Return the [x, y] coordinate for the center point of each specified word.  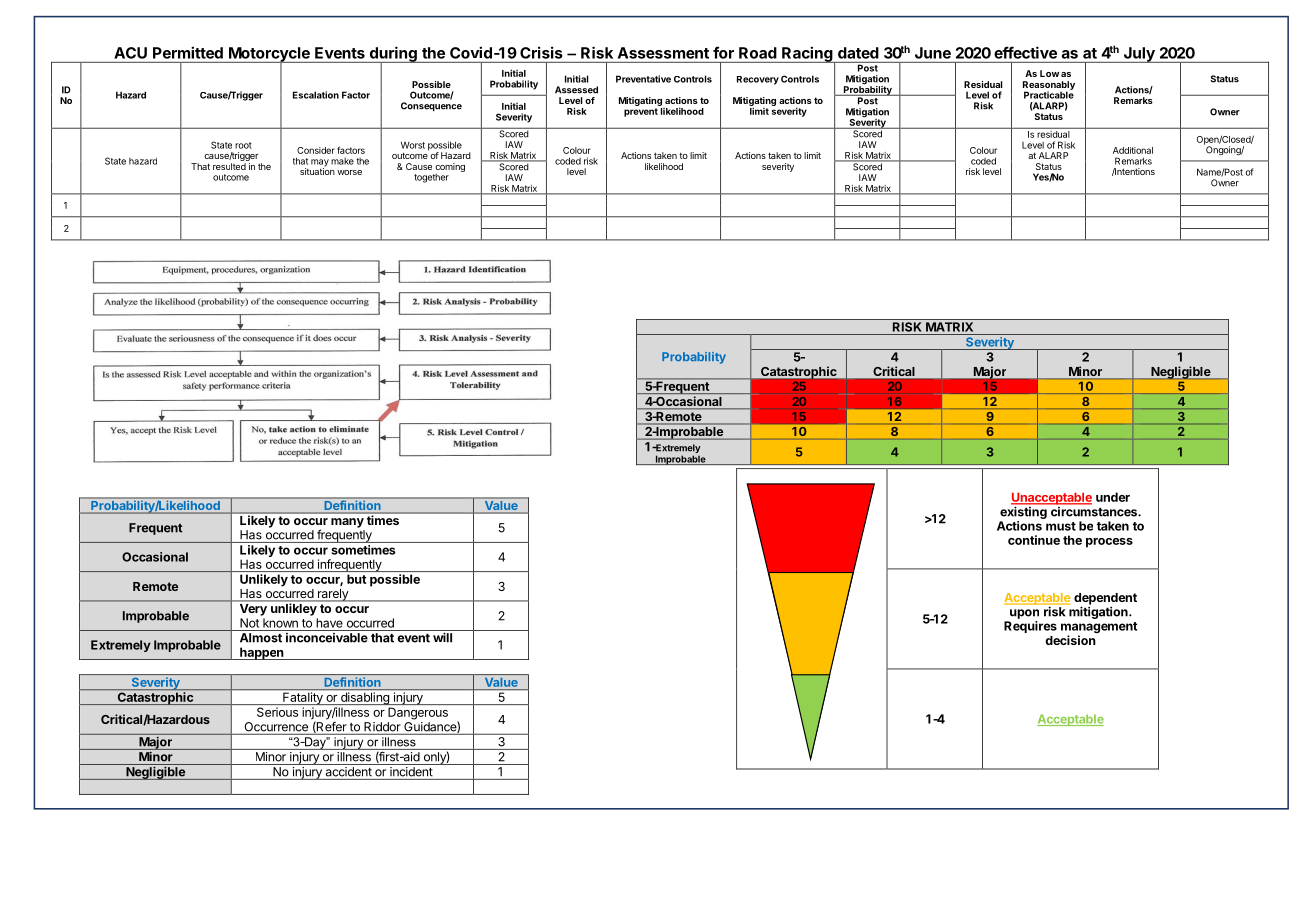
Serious [277, 712]
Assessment [663, 53]
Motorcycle [269, 55]
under [1113, 497]
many [347, 523]
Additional [1133, 150]
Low [1049, 73]
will [442, 637]
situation [317, 170]
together [431, 178]
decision [1070, 640]
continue [1034, 540]
